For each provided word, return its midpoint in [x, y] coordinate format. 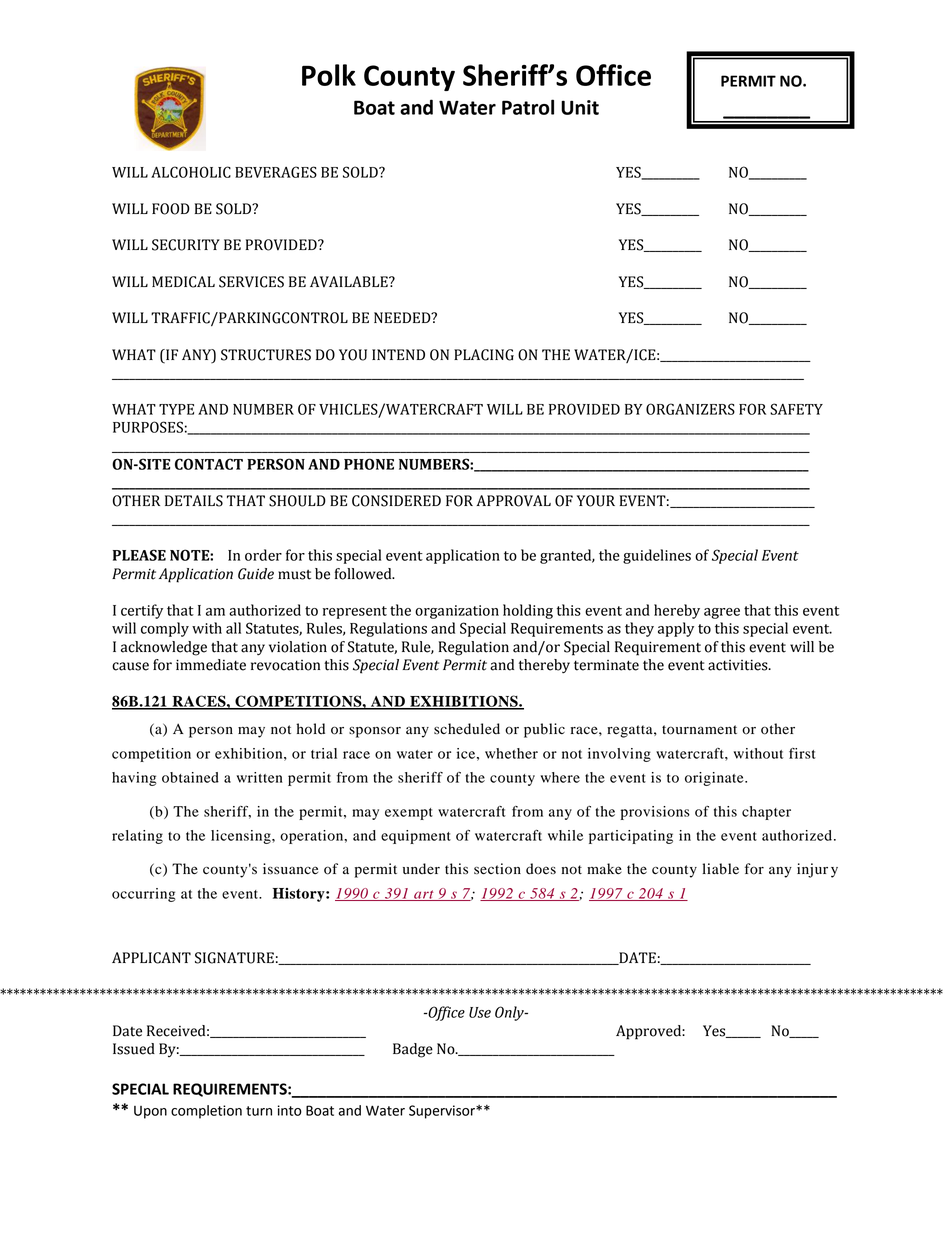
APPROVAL [513, 501]
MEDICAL [183, 282]
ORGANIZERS [690, 409]
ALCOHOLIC [191, 172]
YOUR [596, 501]
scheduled [467, 729]
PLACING [484, 355]
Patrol [528, 107]
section [497, 869]
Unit [580, 107]
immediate [211, 665]
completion [206, 1112]
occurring [144, 895]
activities [739, 665]
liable [720, 869]
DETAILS [194, 501]
